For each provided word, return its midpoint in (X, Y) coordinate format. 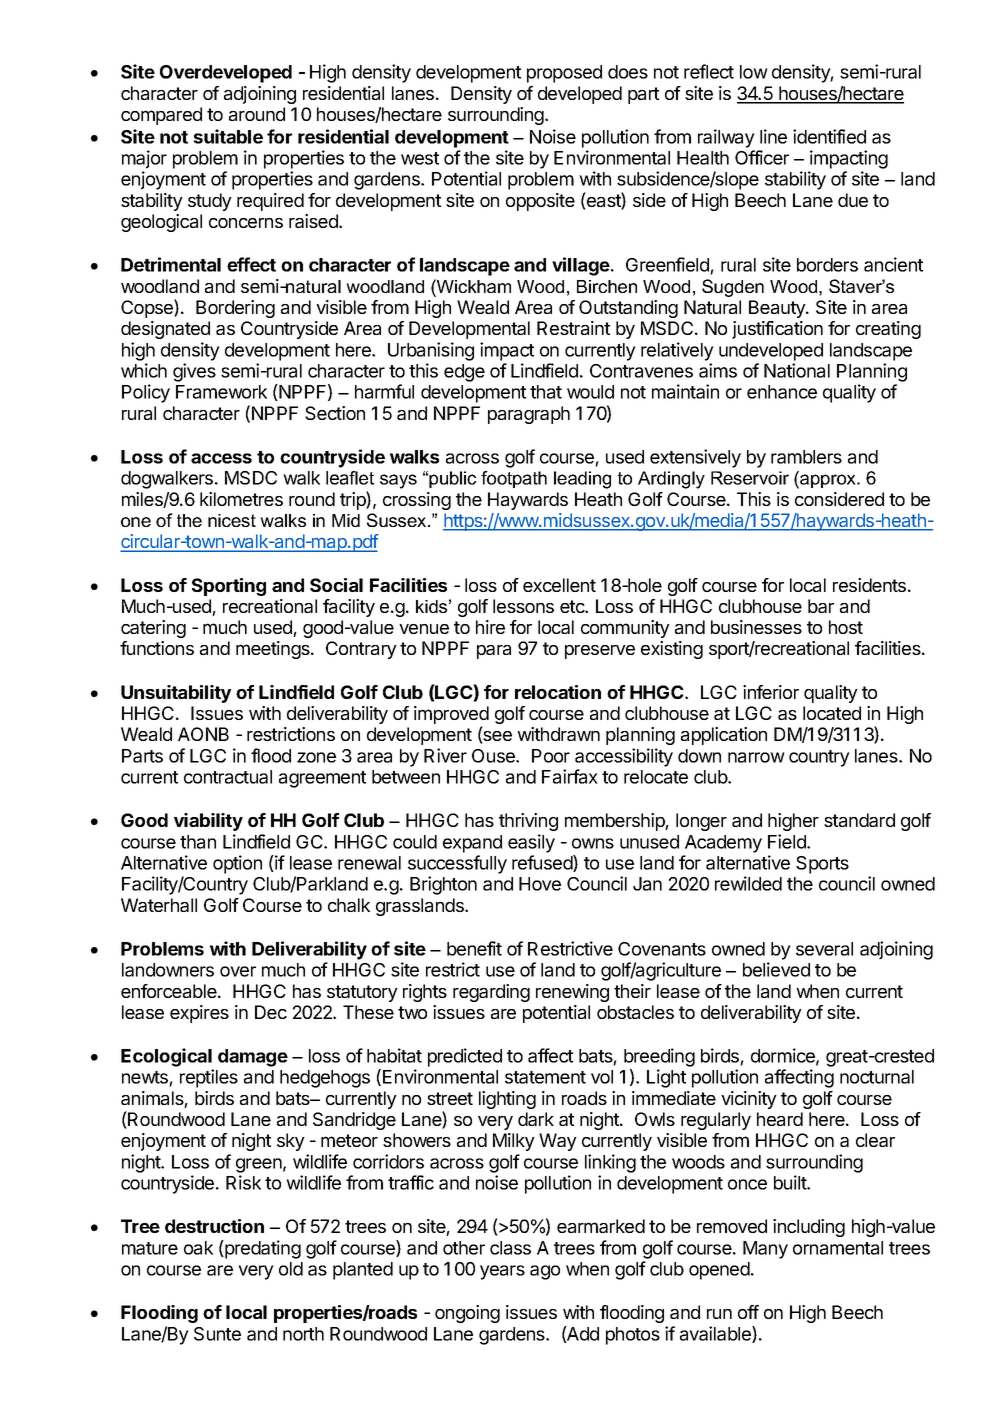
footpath (514, 479)
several (824, 949)
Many (765, 1250)
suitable (228, 136)
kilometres (241, 499)
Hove (540, 884)
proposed (564, 74)
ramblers (806, 457)
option (237, 864)
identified (829, 136)
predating (262, 1249)
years (502, 1272)
